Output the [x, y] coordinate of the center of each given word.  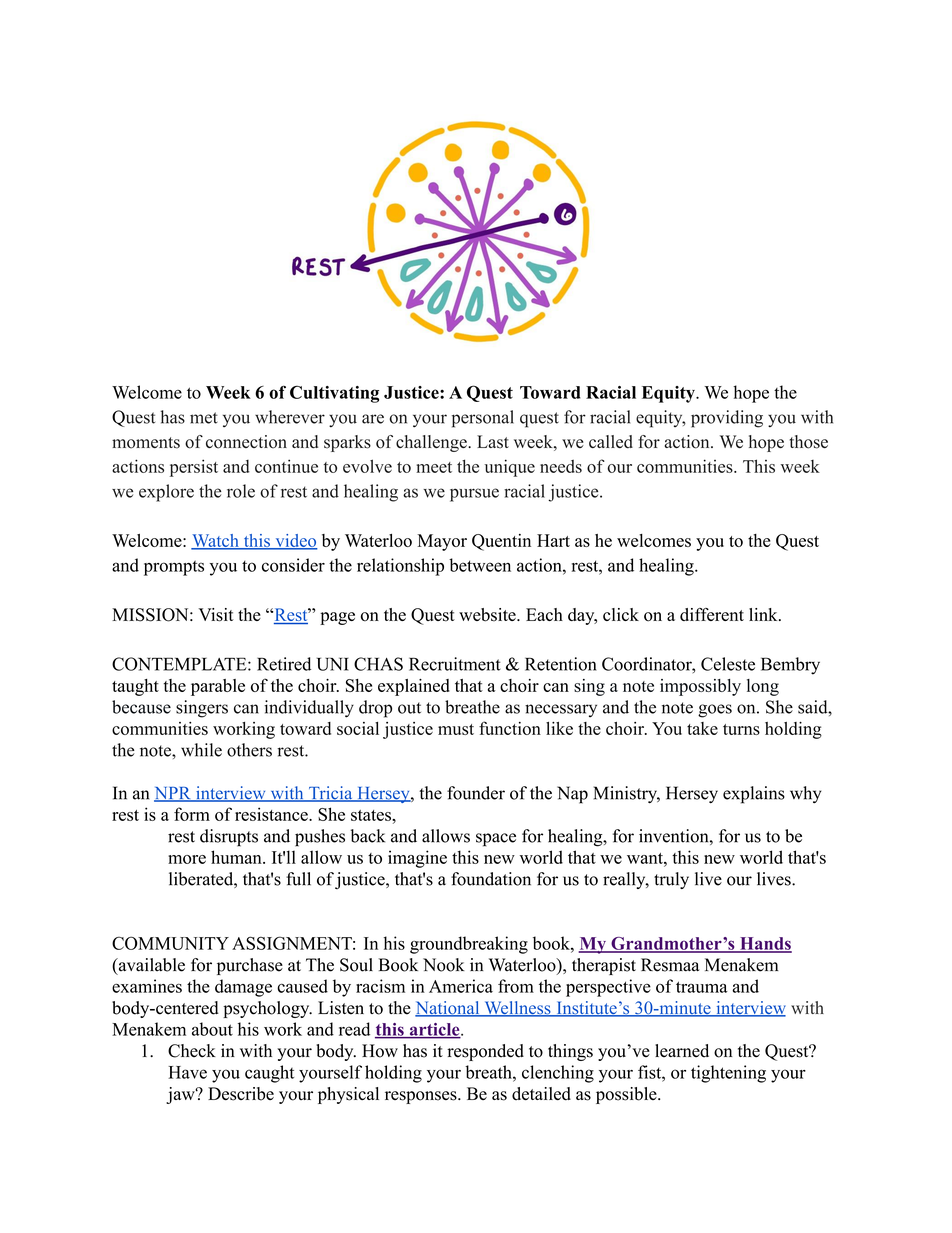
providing [727, 419]
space [496, 840]
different [712, 614]
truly [671, 880]
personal [483, 419]
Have [187, 1072]
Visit [216, 615]
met [204, 418]
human [237, 857]
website [488, 615]
